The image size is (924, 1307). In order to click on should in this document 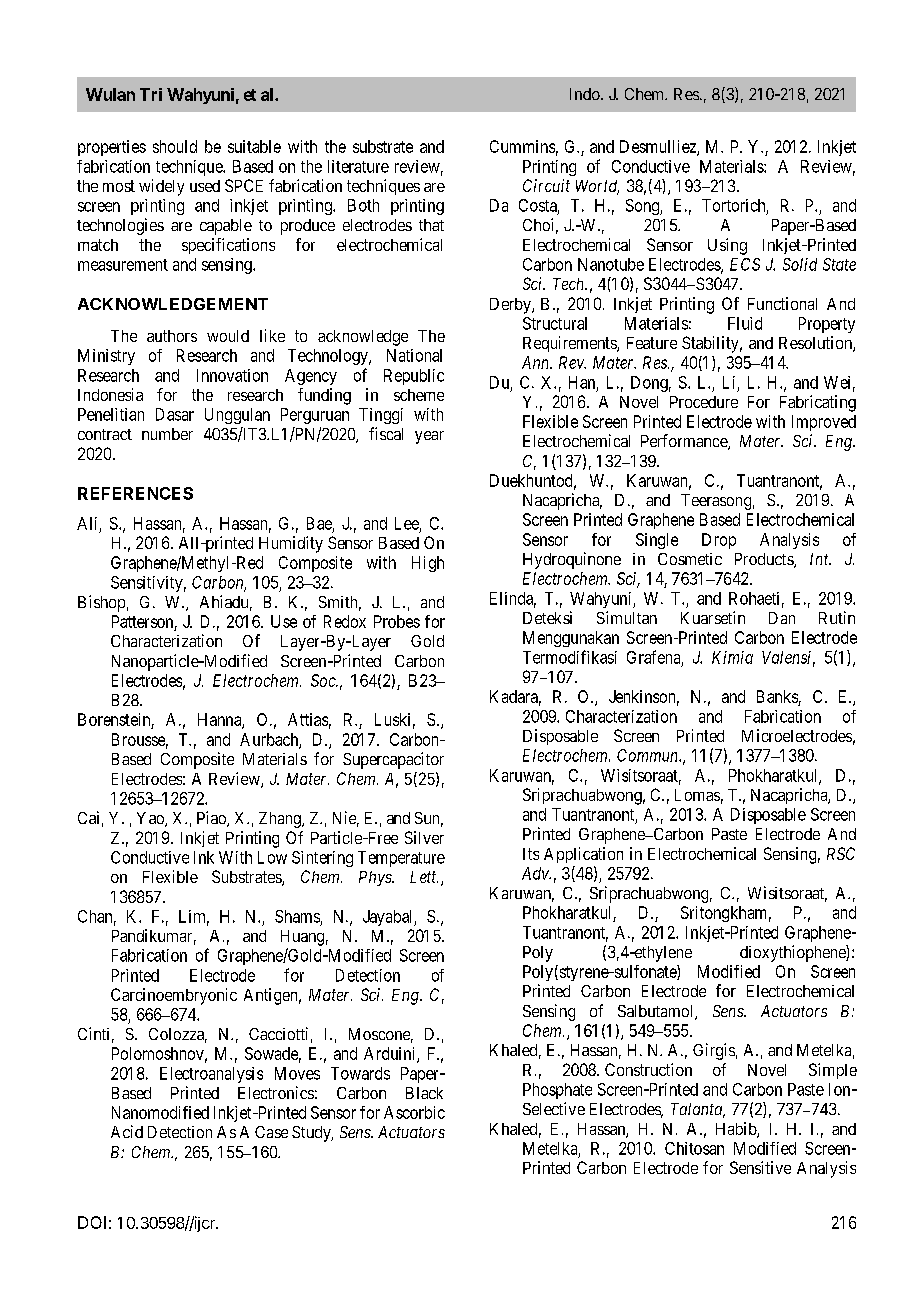, I will do `click(175, 146)`.
